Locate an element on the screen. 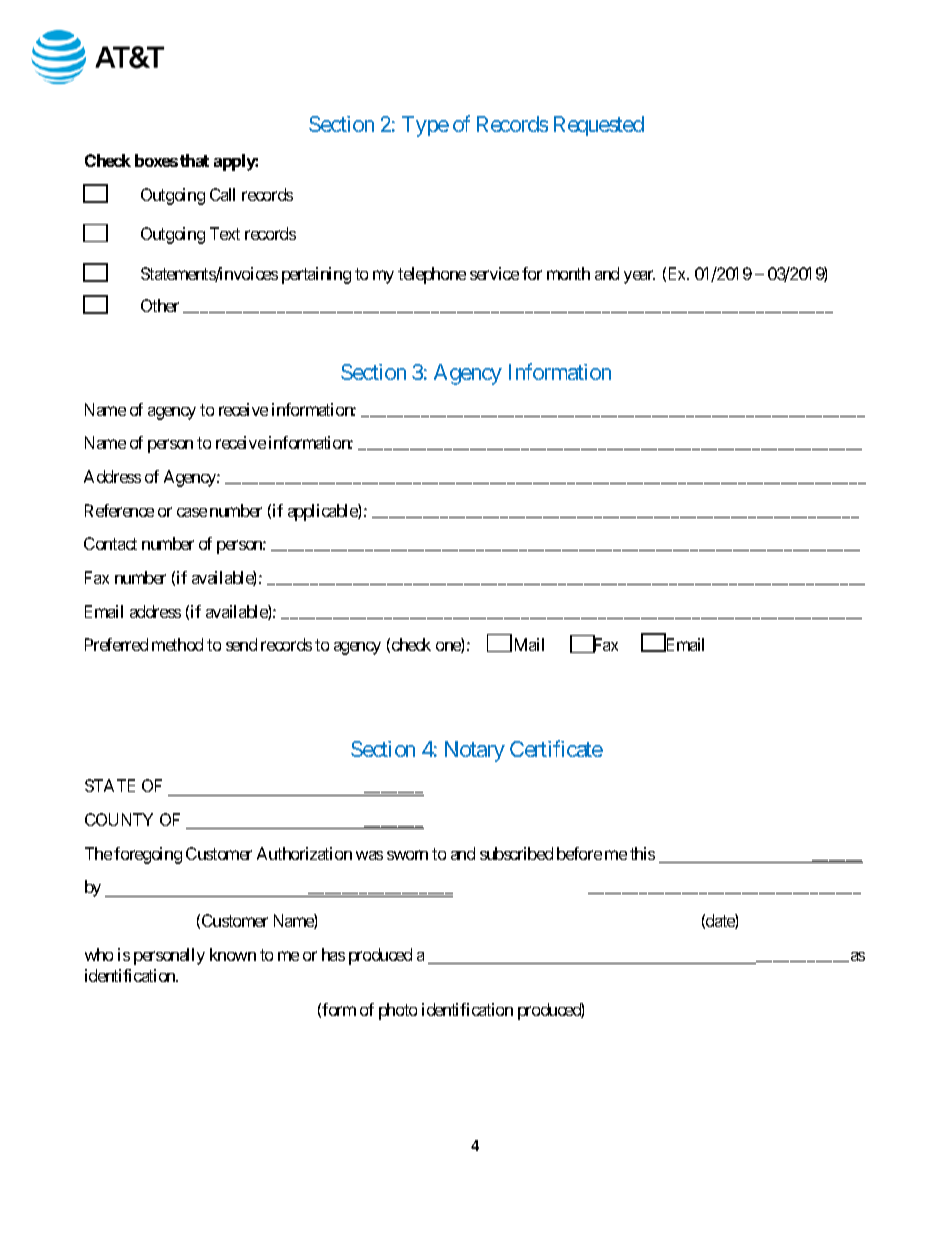  Requested is located at coordinates (599, 126).
